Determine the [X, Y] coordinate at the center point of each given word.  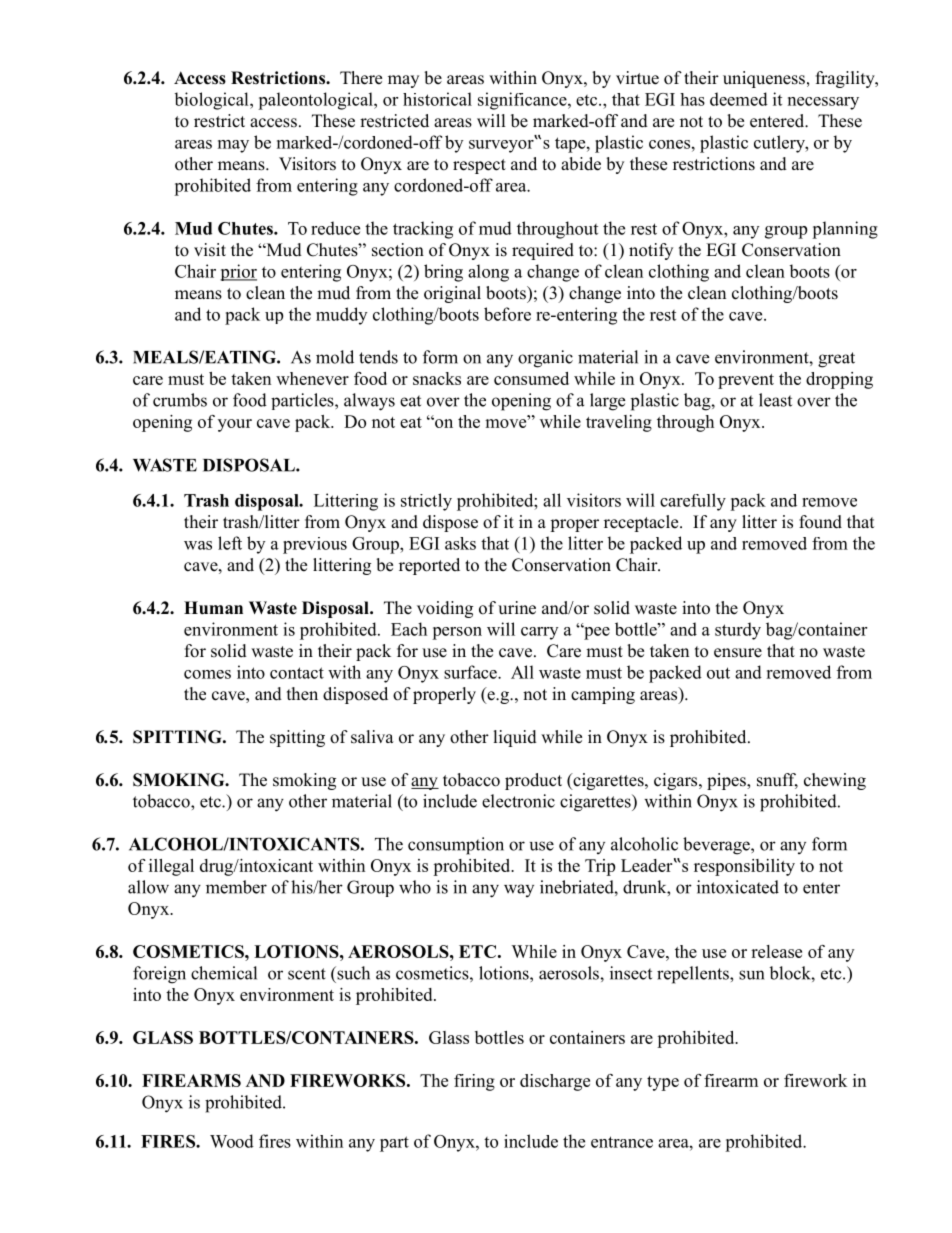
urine [517, 608]
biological [212, 101]
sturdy [738, 631]
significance [523, 101]
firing [474, 1082]
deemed [739, 99]
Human [213, 608]
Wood [232, 1141]
